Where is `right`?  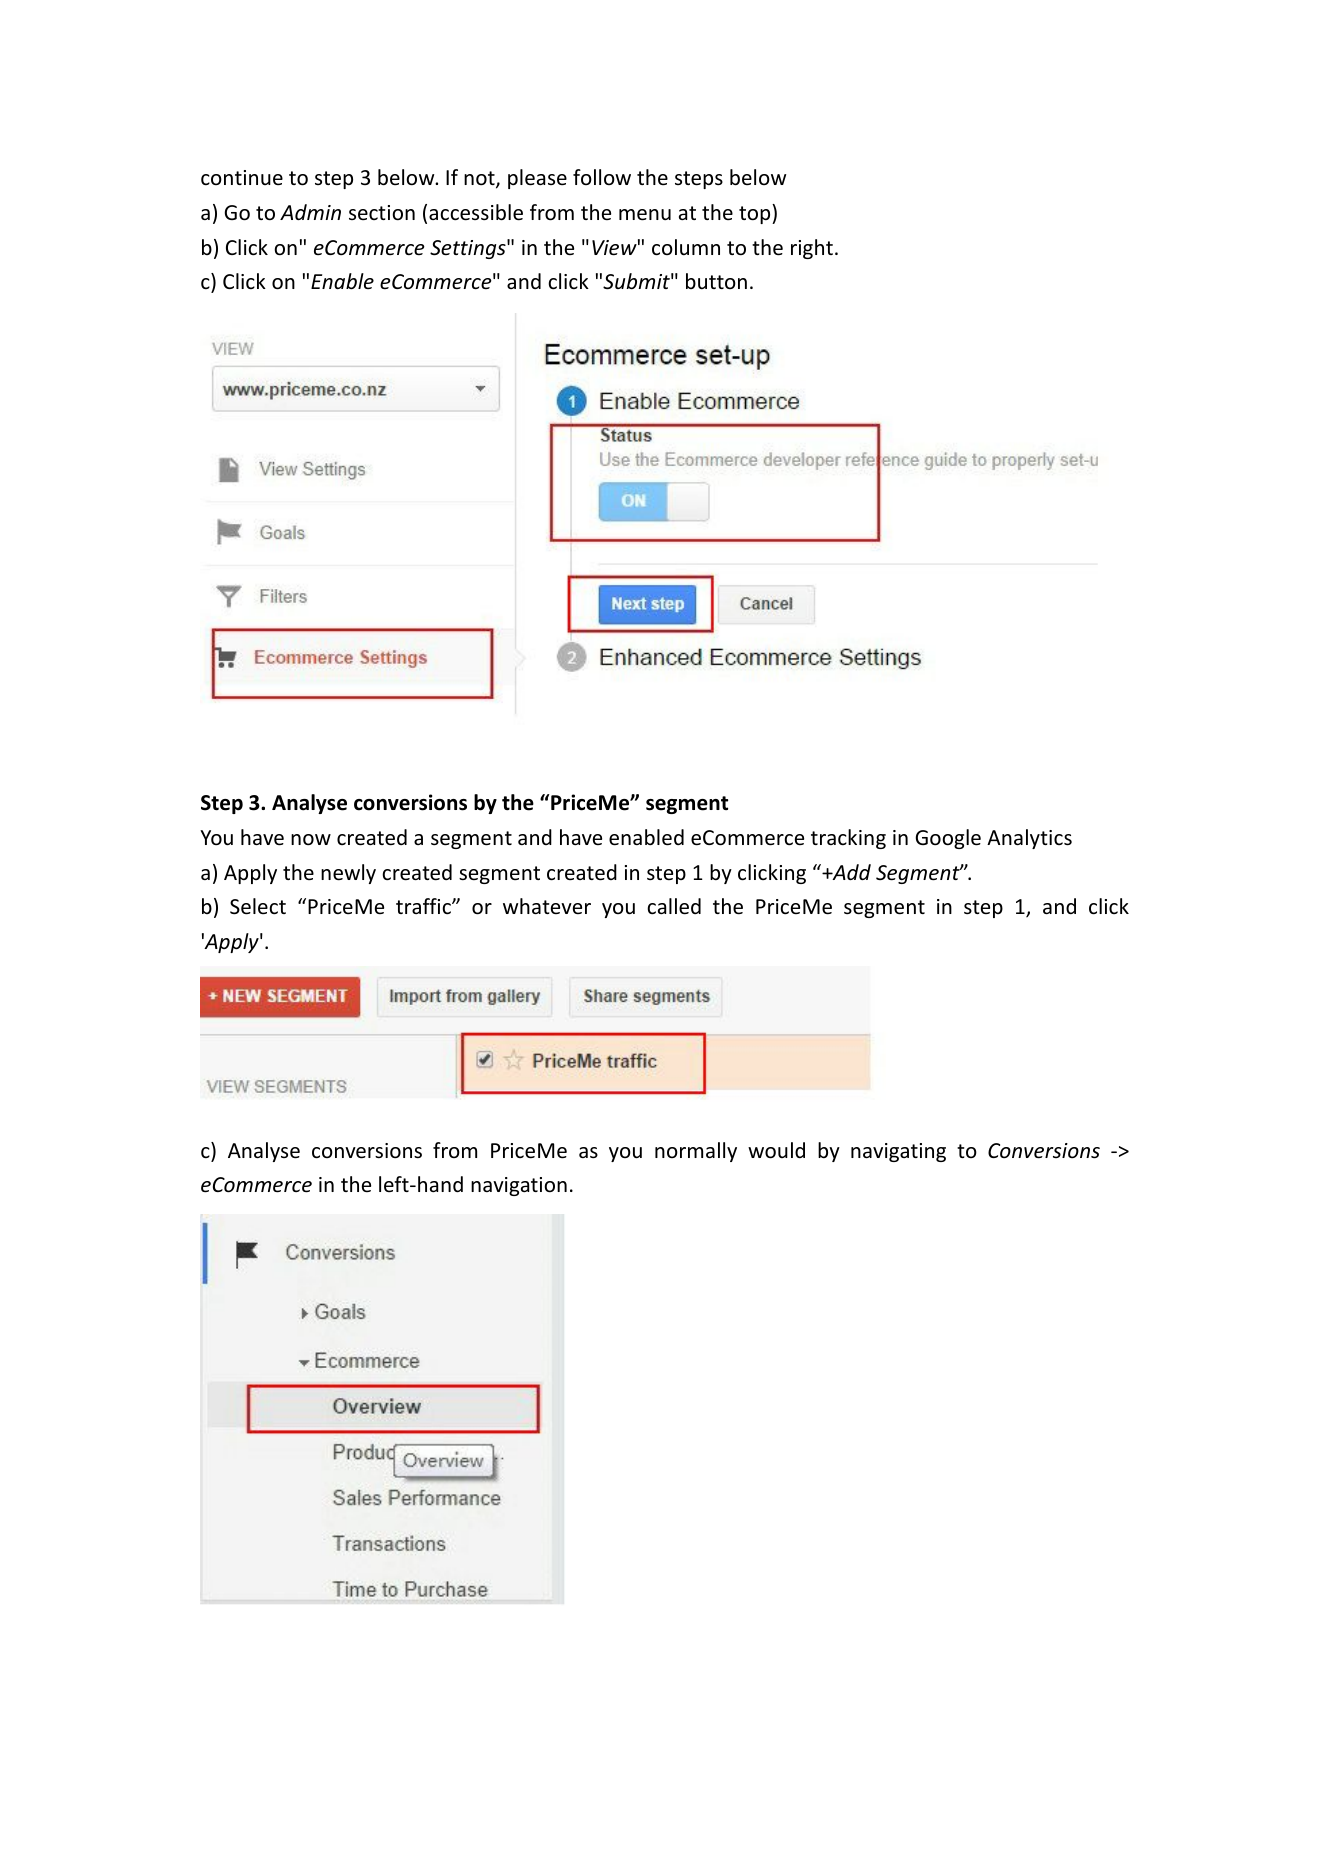 right is located at coordinates (812, 249).
